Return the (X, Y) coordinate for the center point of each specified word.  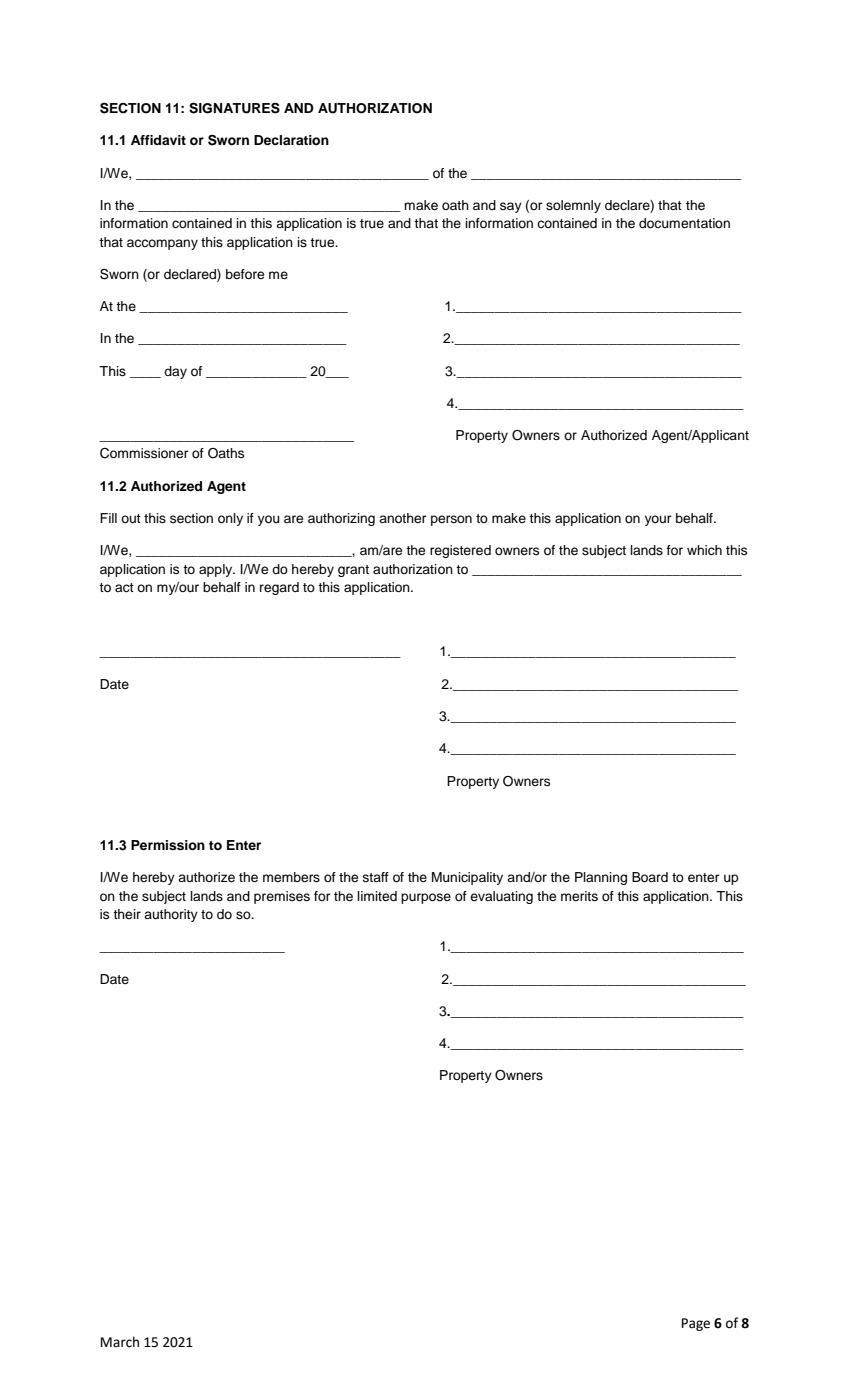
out (131, 518)
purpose (426, 898)
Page (696, 1324)
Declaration (291, 140)
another (402, 518)
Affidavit (158, 140)
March (120, 1342)
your (658, 520)
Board (650, 877)
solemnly (573, 206)
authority (171, 915)
